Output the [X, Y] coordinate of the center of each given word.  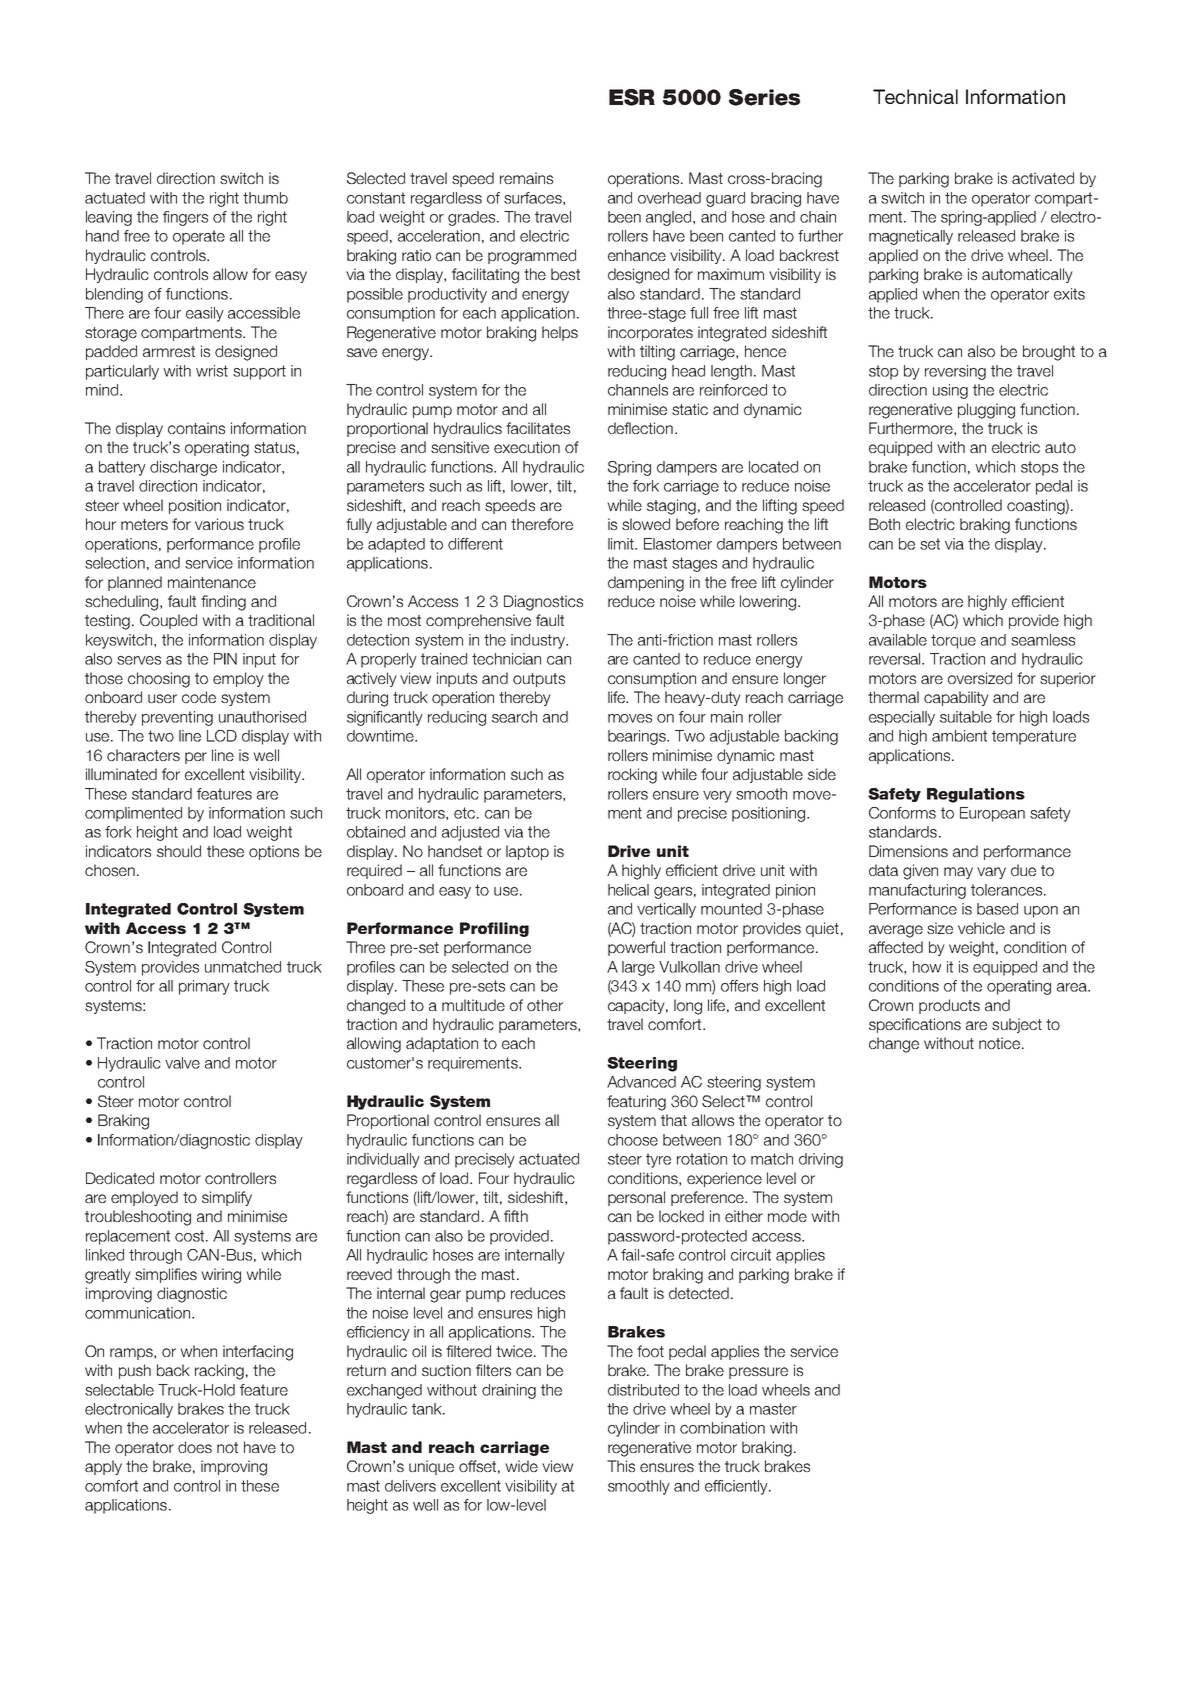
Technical [915, 96]
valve [182, 1063]
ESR [632, 97]
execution [527, 447]
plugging [986, 411]
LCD [222, 736]
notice [1001, 1043]
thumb [265, 198]
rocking [632, 776]
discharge [183, 468]
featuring [636, 1103]
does [195, 1447]
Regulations [976, 795]
